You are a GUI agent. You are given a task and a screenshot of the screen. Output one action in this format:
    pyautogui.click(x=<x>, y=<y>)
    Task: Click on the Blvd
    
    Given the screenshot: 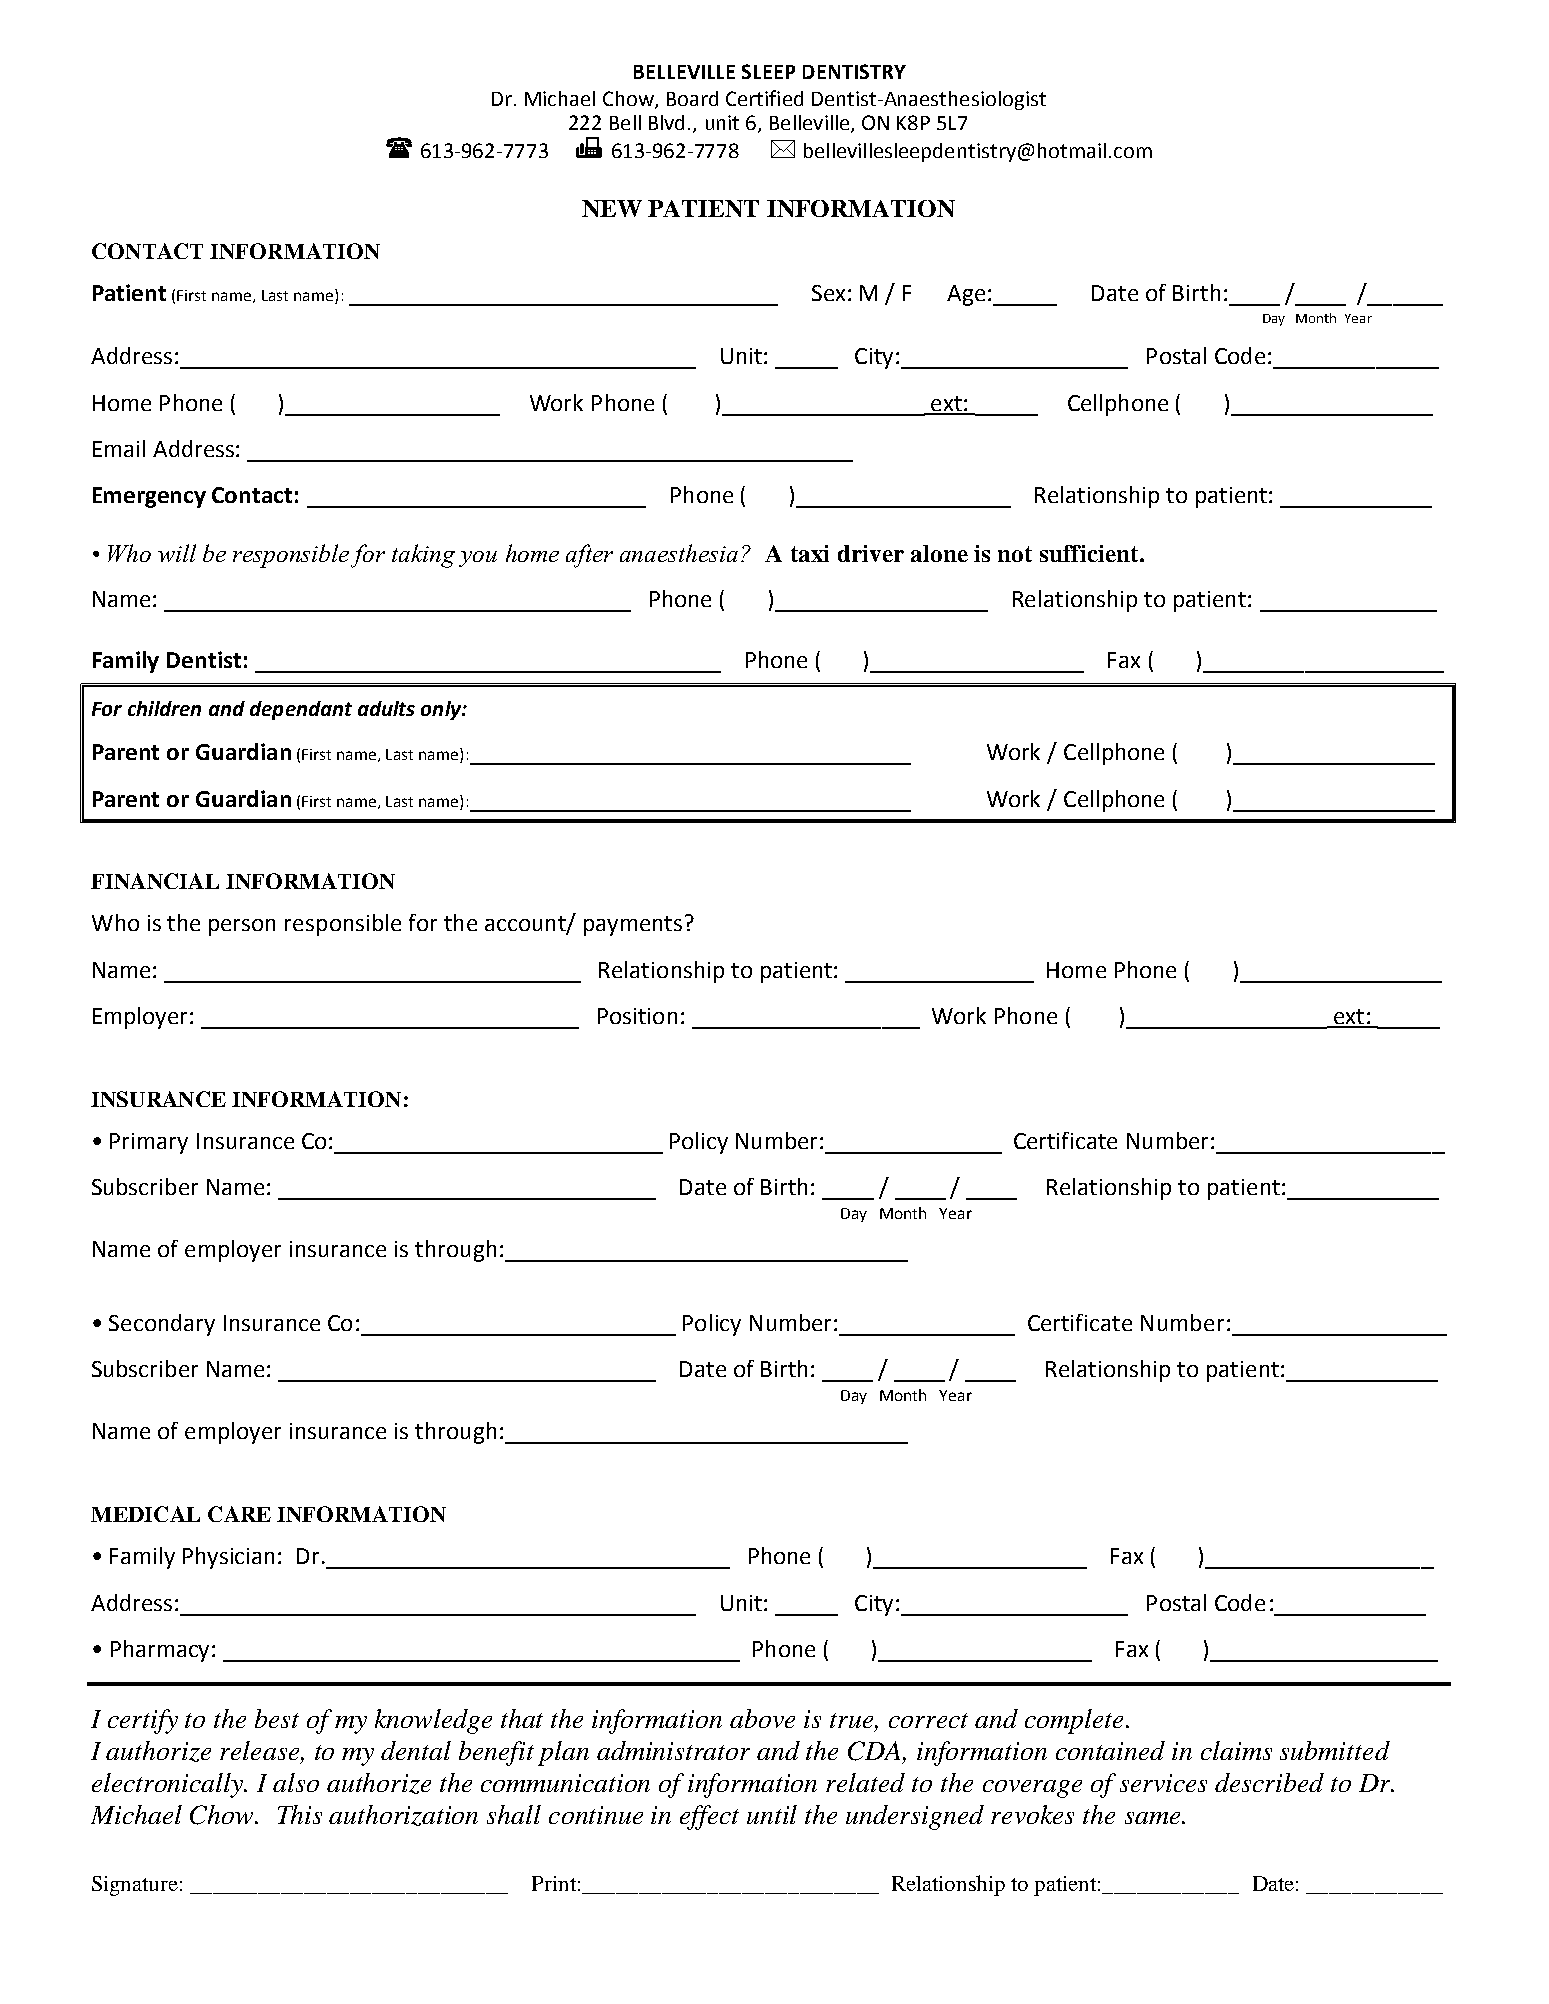 What is the action you would take?
    pyautogui.click(x=666, y=122)
